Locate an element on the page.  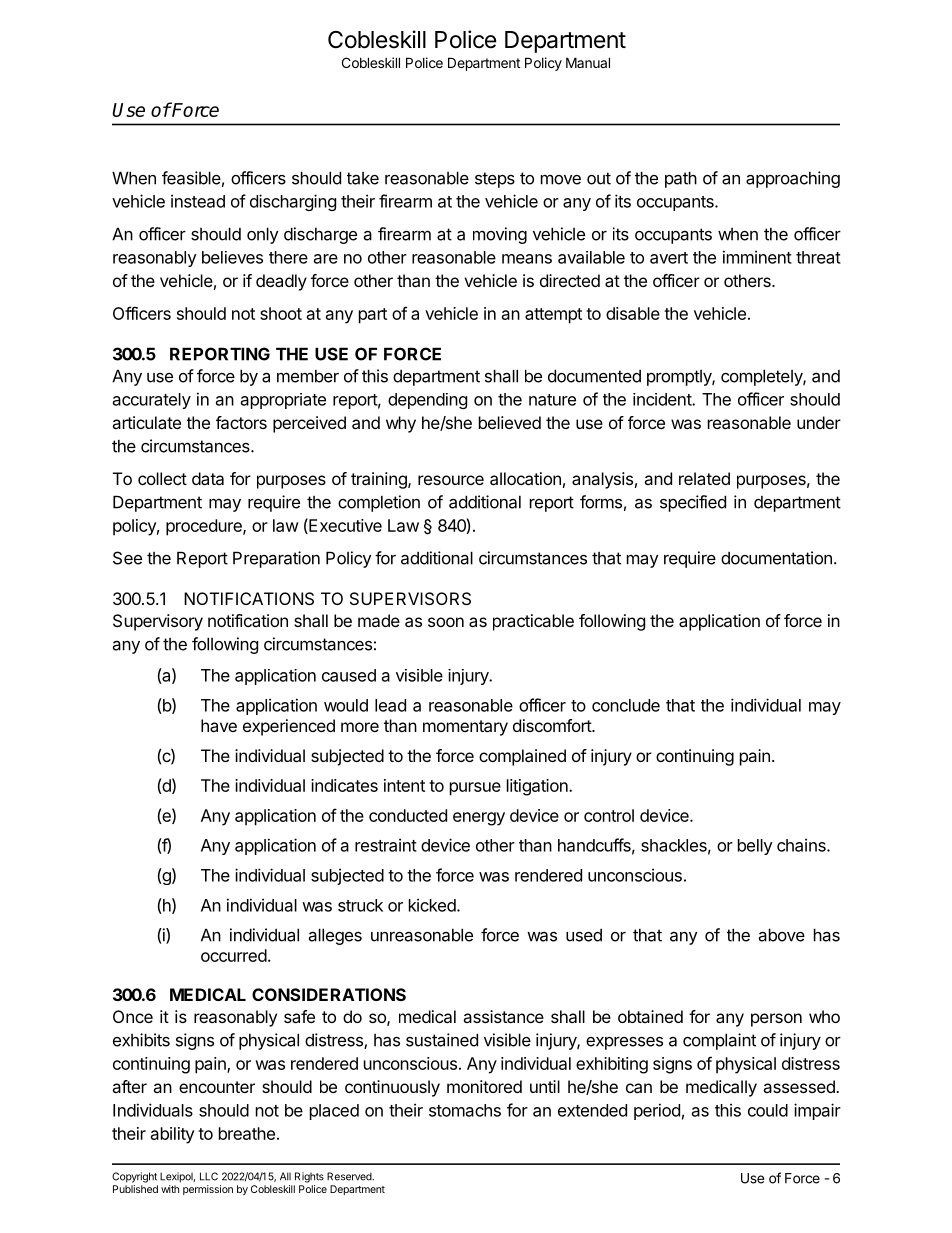
approaching is located at coordinates (793, 179).
